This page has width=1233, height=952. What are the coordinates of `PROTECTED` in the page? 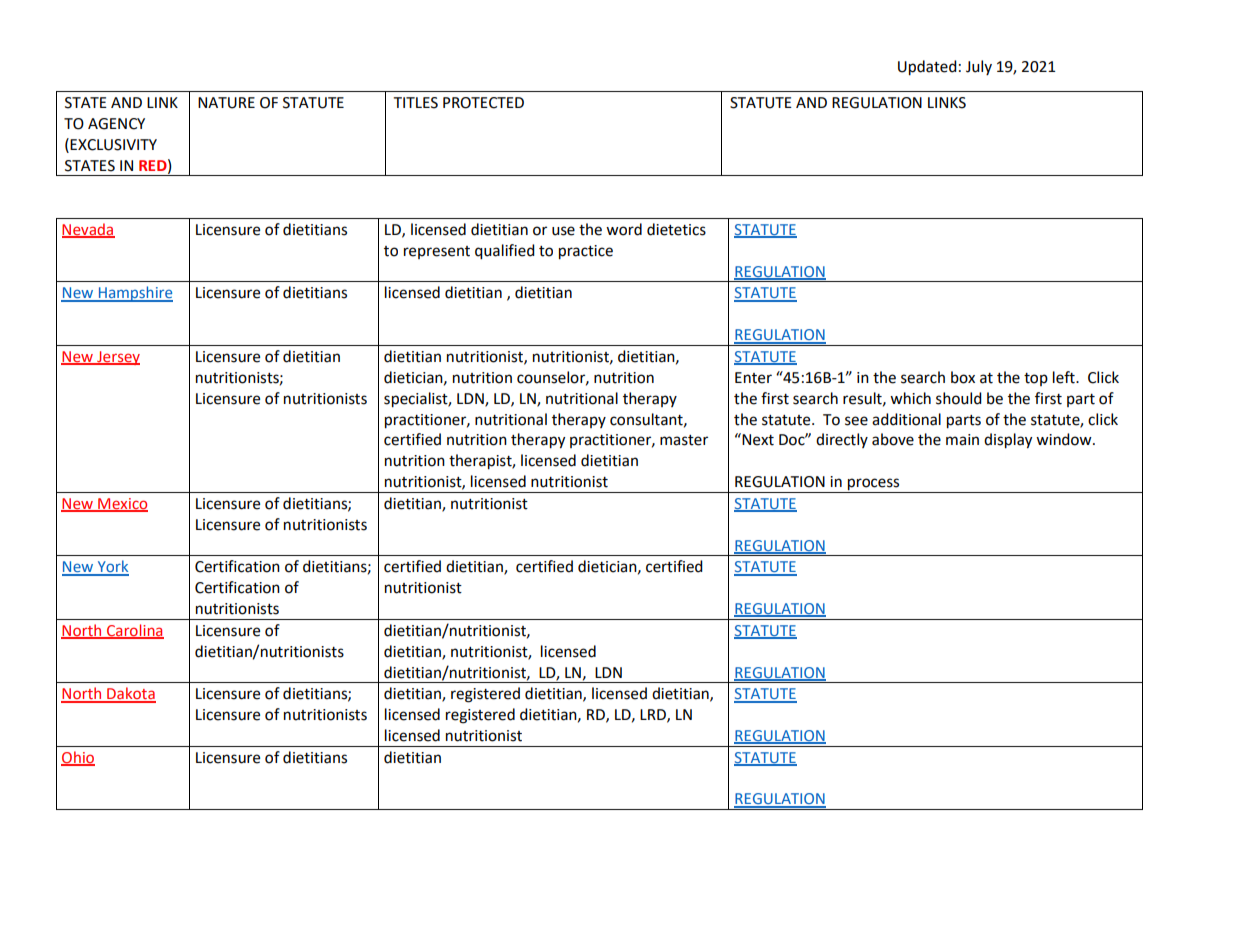 It's located at (483, 103).
